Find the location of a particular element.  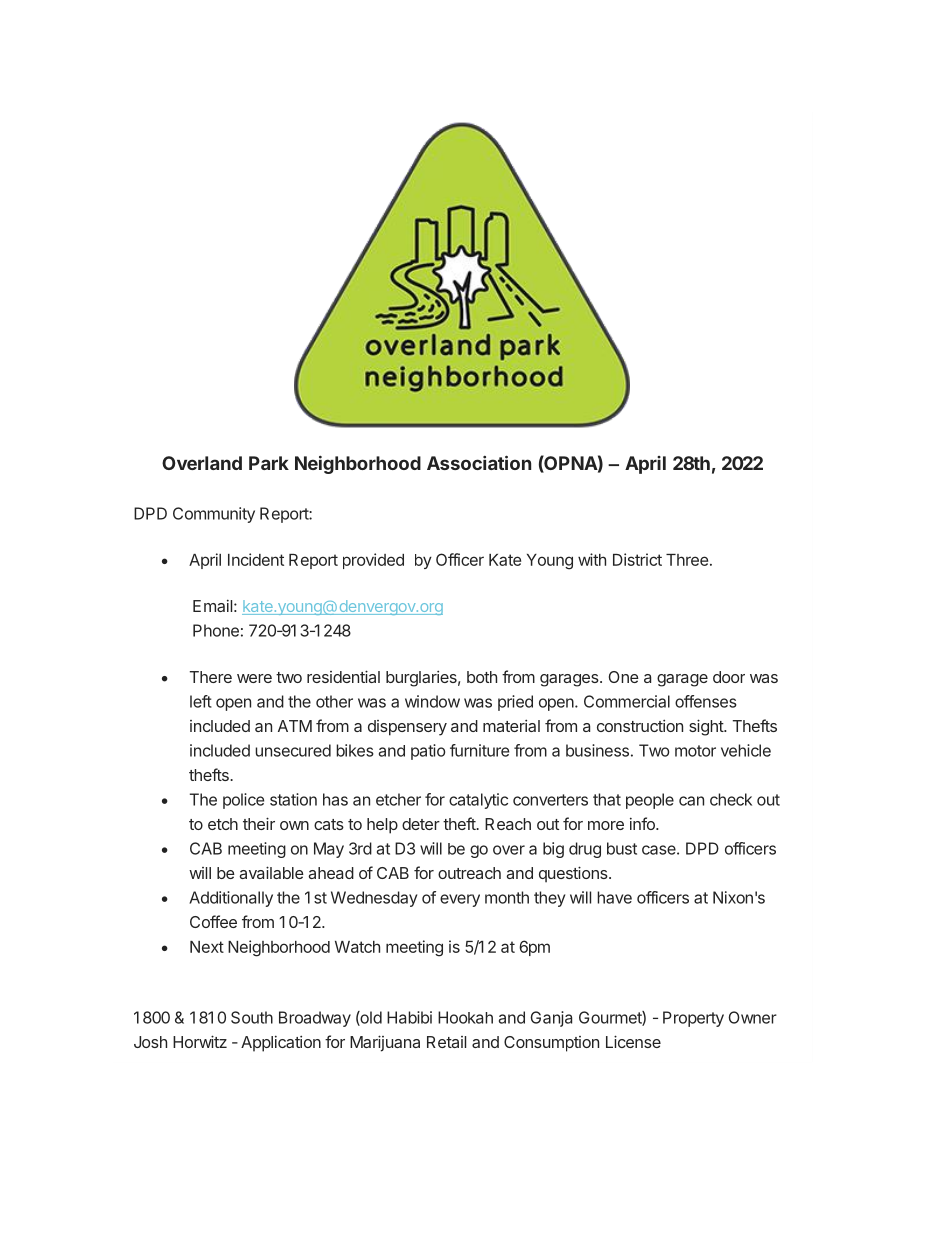

Park is located at coordinates (269, 463).
